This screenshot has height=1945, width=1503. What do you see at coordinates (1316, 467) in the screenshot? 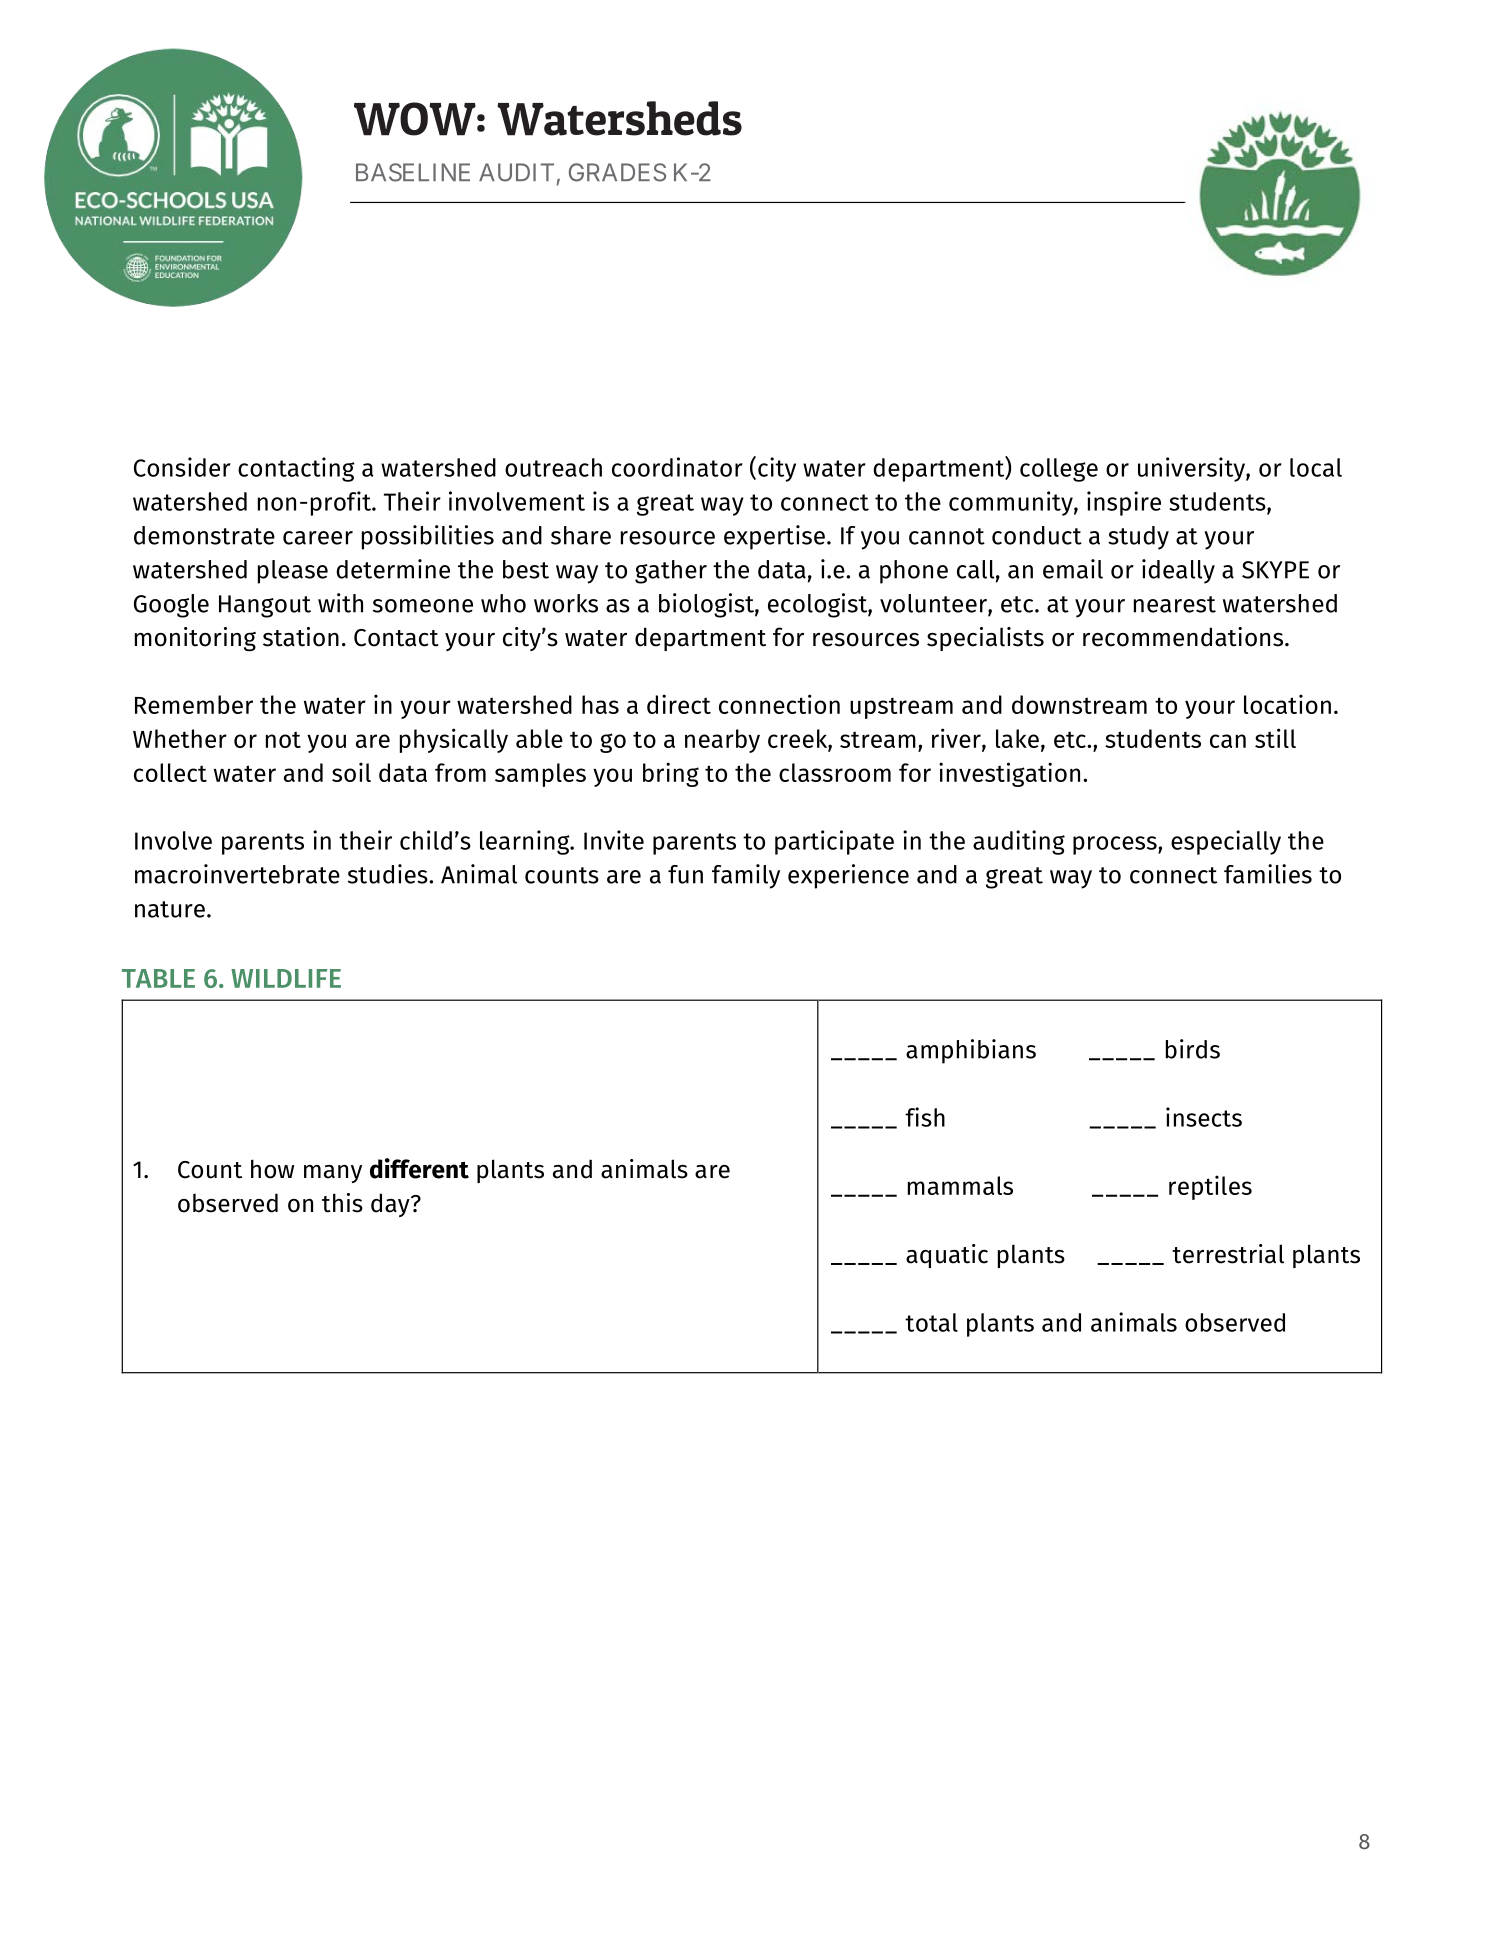
I see `local` at bounding box center [1316, 467].
